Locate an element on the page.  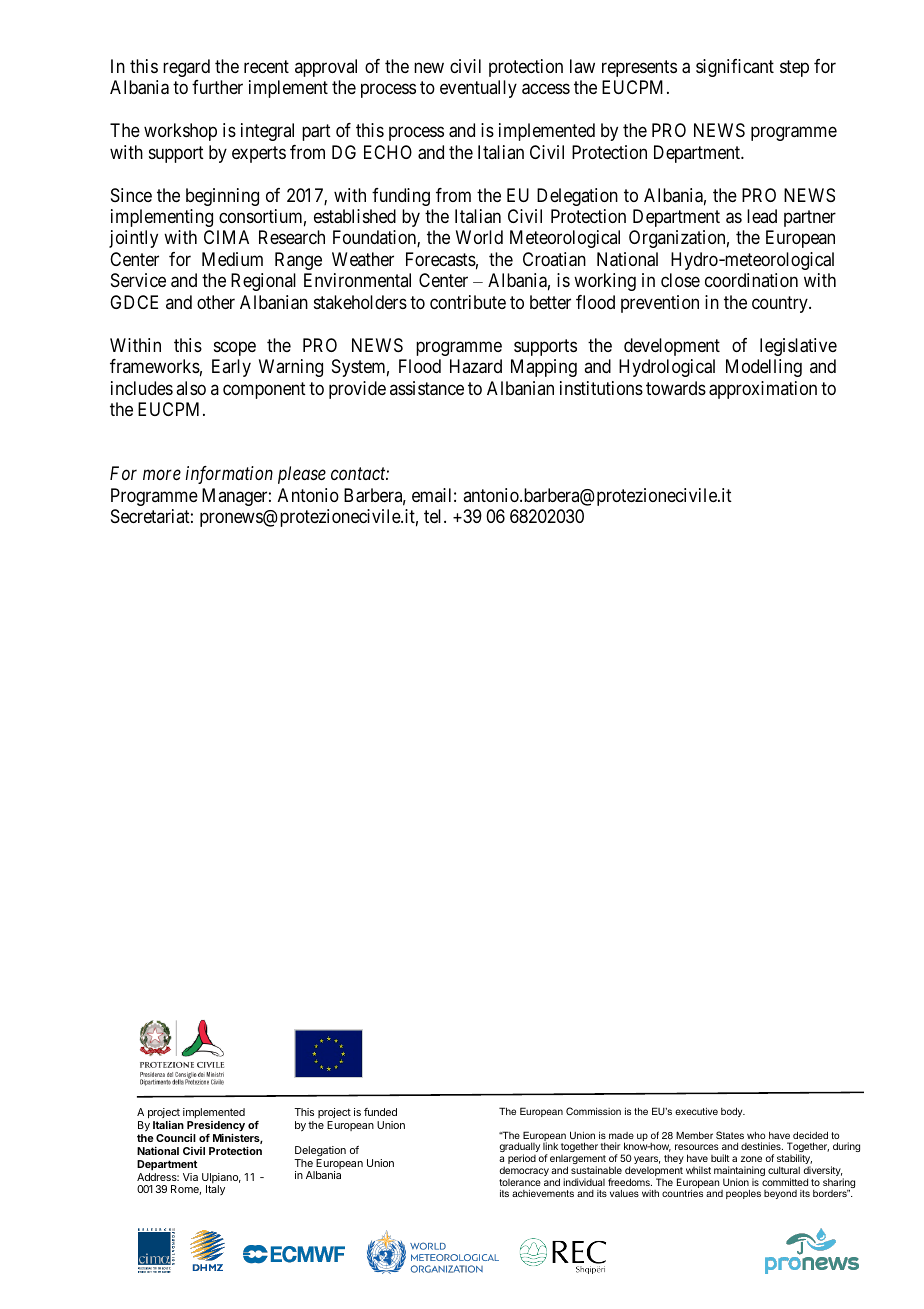
Presidency is located at coordinates (216, 1127).
